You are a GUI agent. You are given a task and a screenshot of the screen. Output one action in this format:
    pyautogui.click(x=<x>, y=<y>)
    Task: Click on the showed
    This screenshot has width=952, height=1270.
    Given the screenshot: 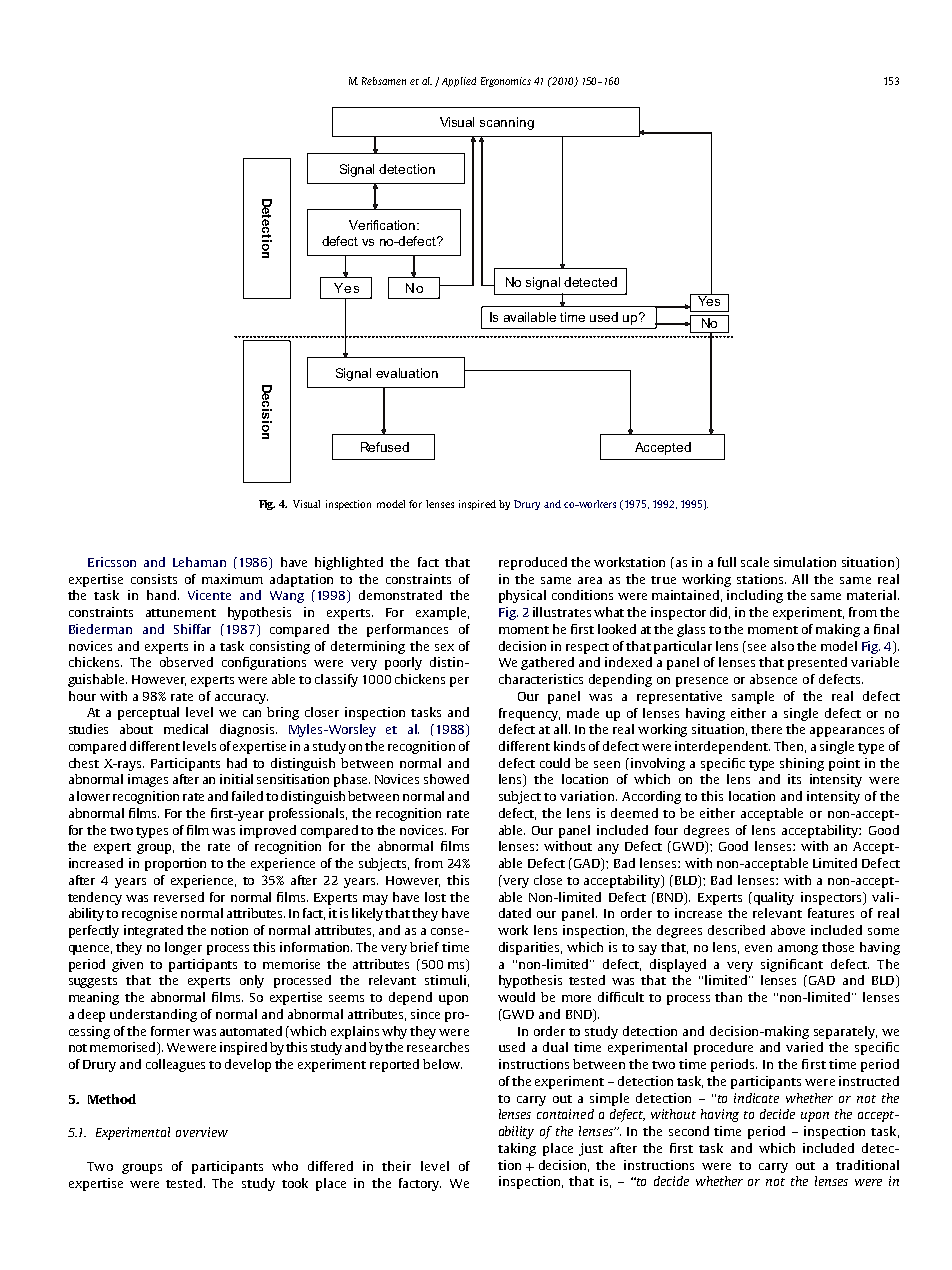 What is the action you would take?
    pyautogui.click(x=446, y=779)
